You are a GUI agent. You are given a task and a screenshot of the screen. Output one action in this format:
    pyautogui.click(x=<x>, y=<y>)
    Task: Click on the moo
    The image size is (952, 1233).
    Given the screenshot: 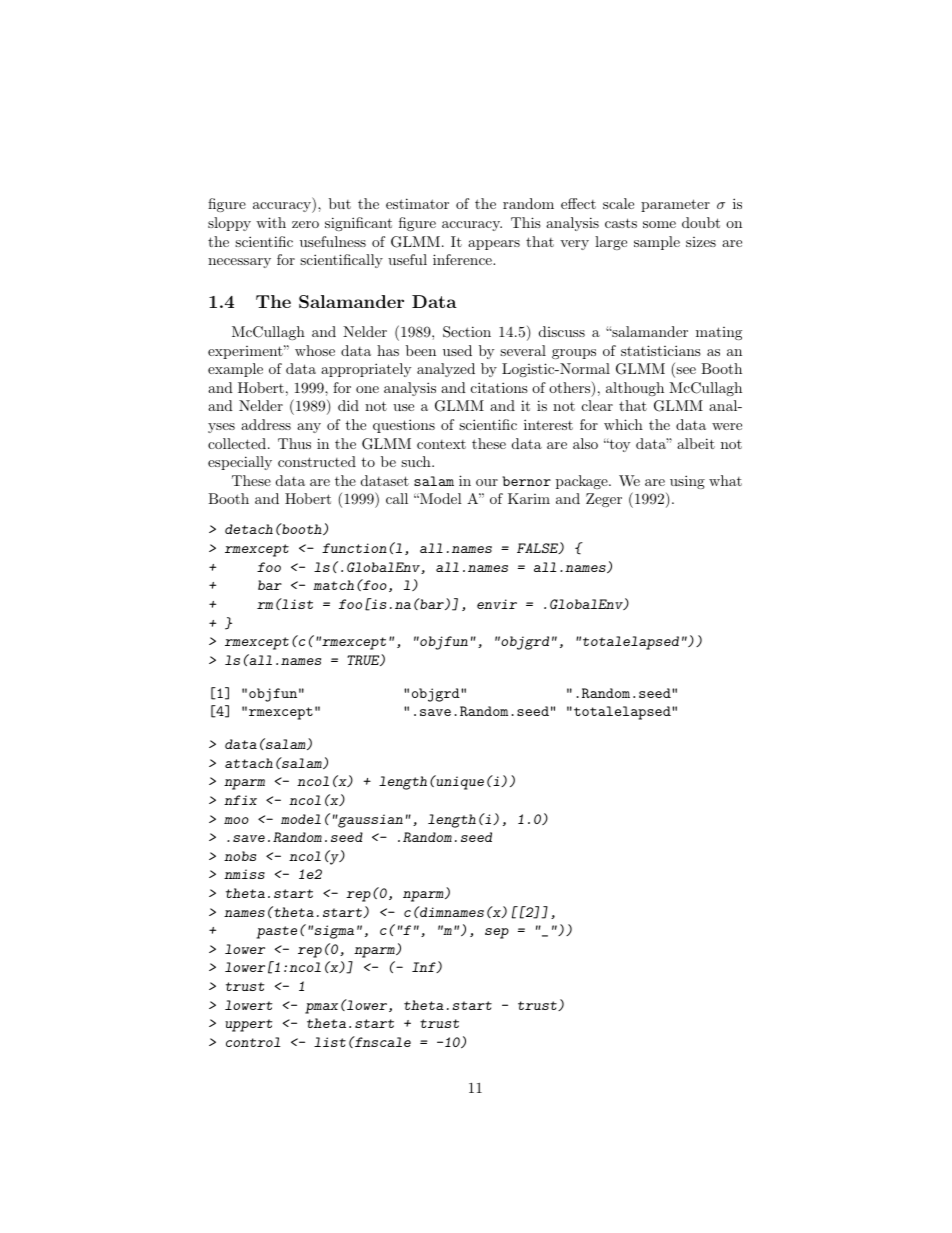 What is the action you would take?
    pyautogui.click(x=236, y=820)
